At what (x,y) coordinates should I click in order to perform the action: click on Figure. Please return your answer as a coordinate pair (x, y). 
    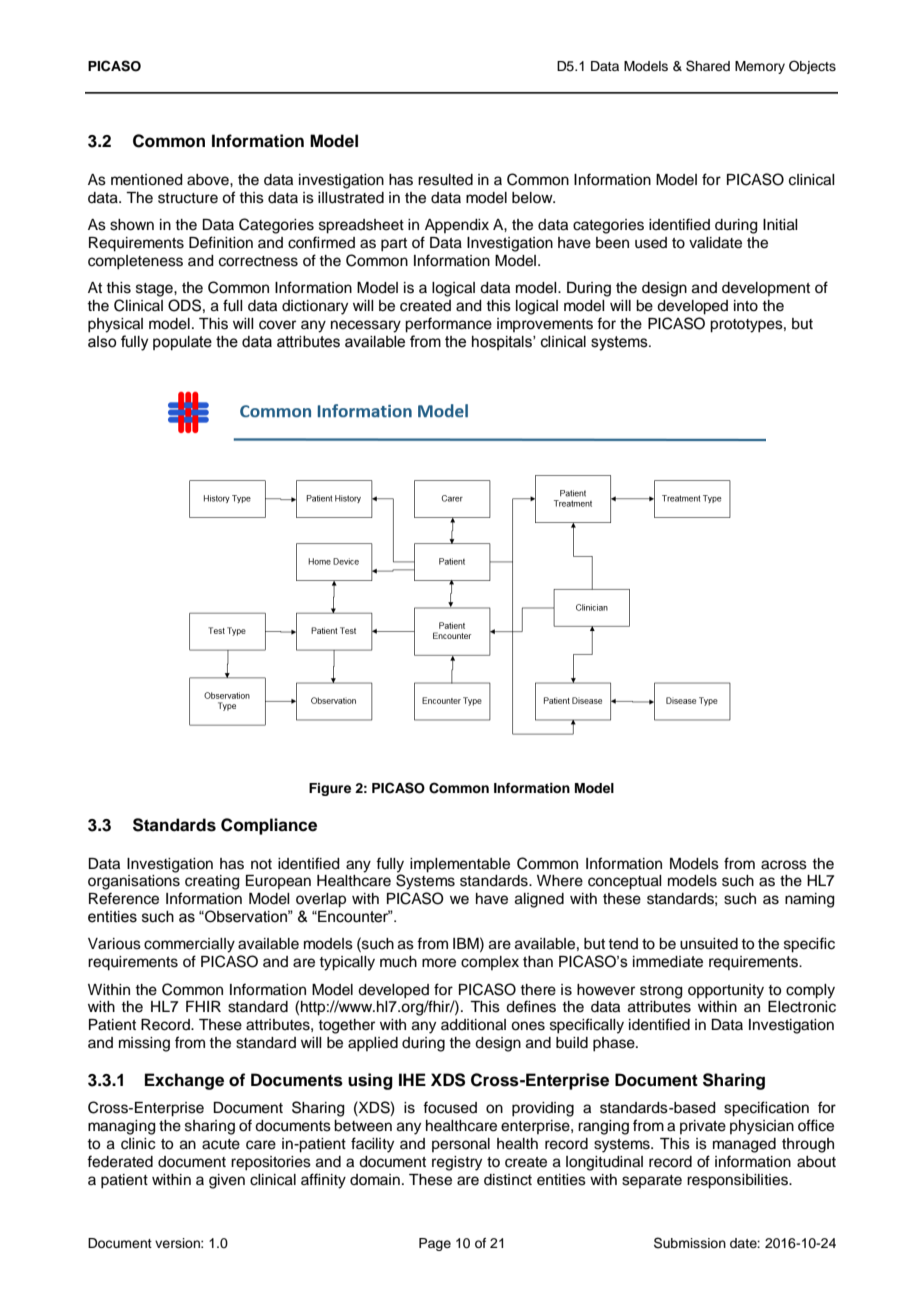
    Looking at the image, I should click on (330, 789).
